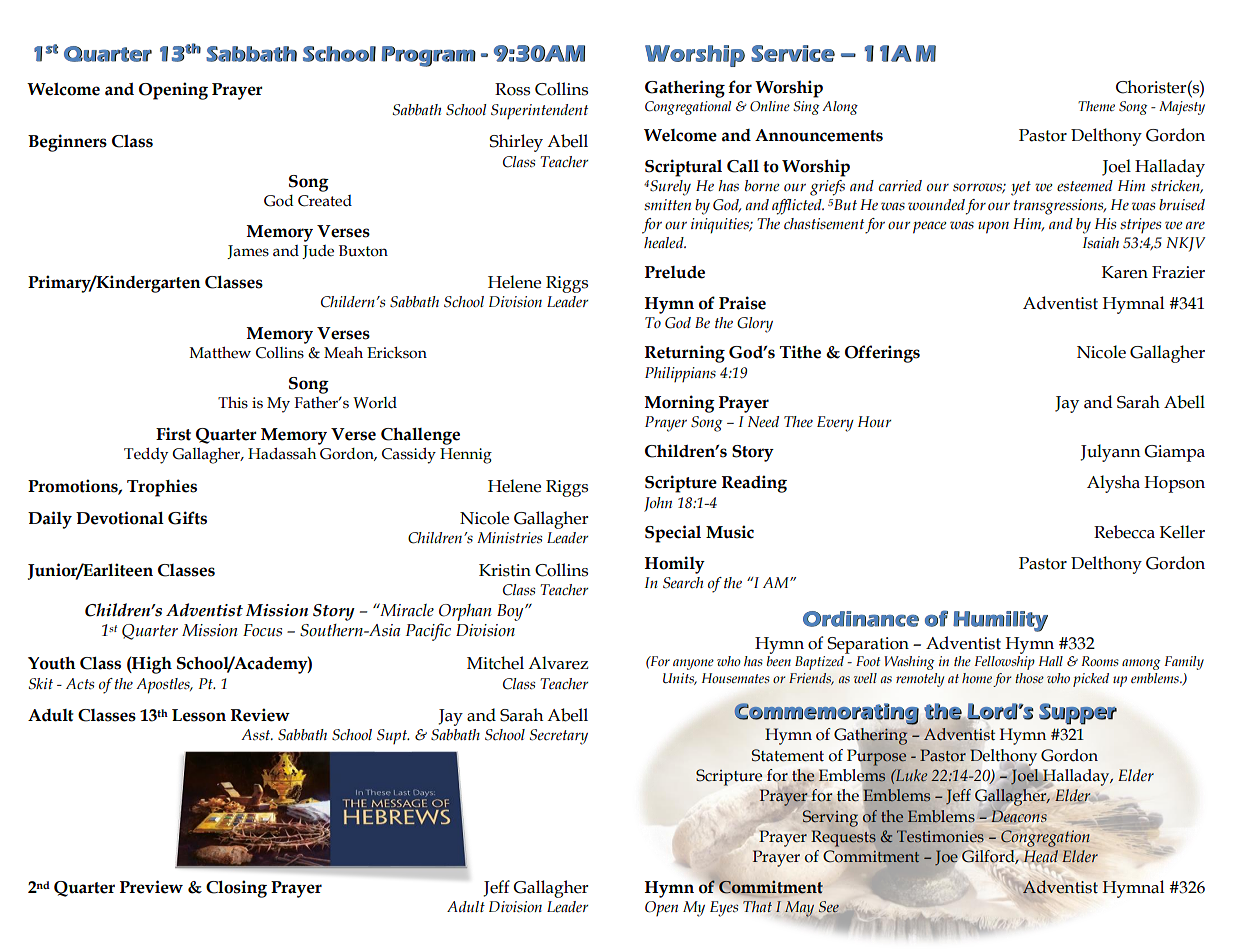 The width and height of the page is (1233, 952). What do you see at coordinates (1124, 532) in the page?
I see `Rebecca` at bounding box center [1124, 532].
